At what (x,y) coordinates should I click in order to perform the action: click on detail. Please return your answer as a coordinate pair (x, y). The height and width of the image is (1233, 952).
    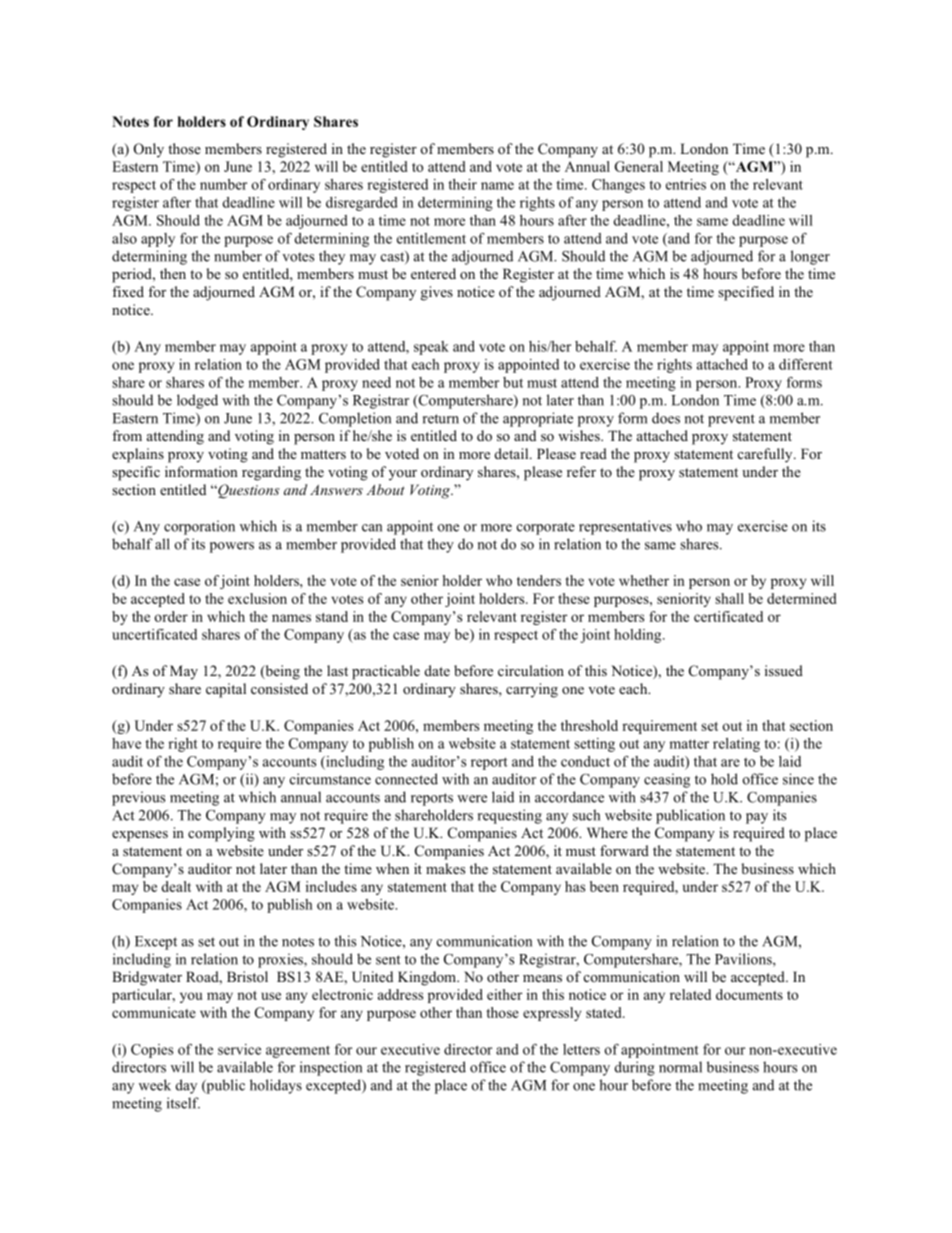
    Looking at the image, I should click on (513, 453).
